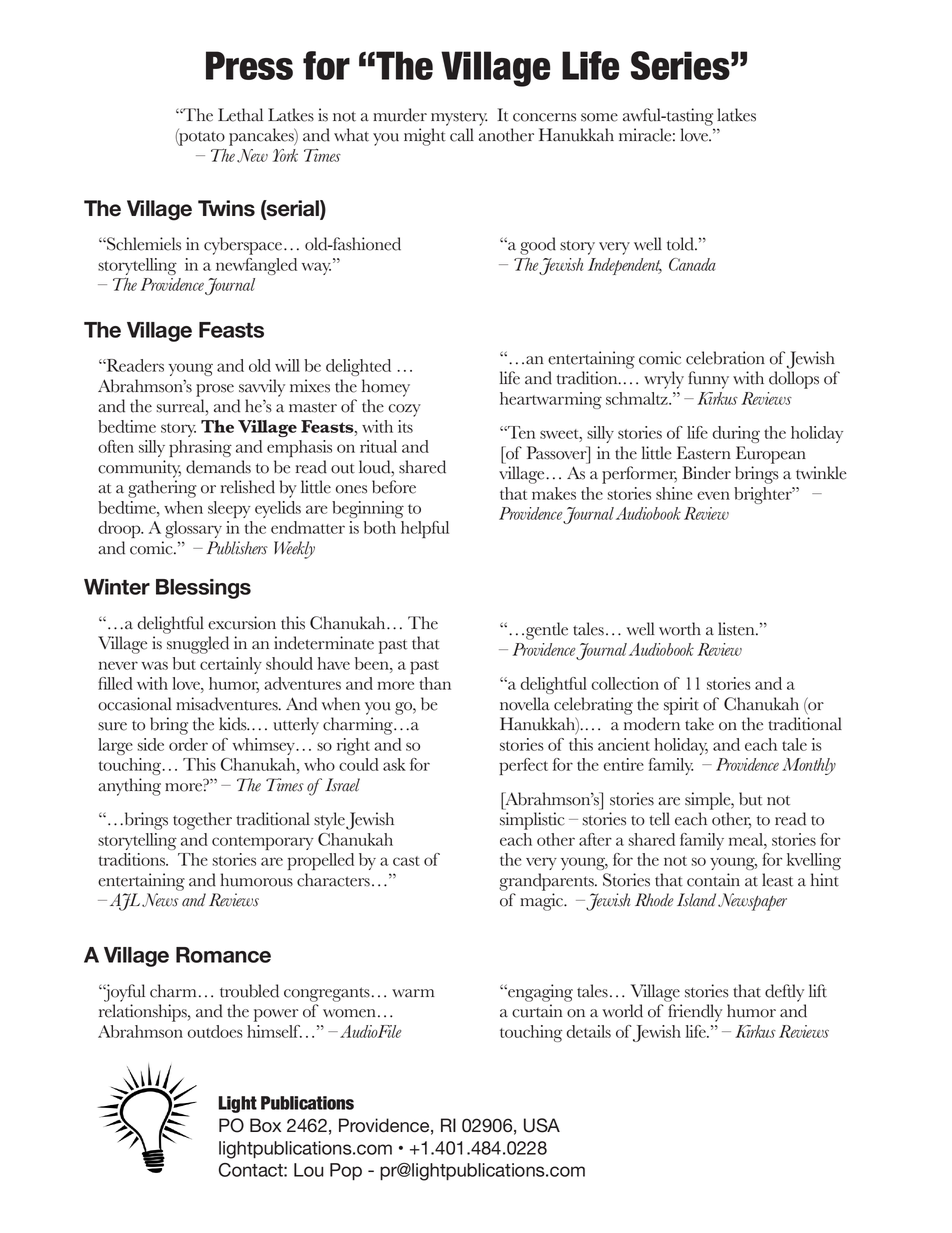  What do you see at coordinates (406, 861) in the document?
I see `cast` at bounding box center [406, 861].
